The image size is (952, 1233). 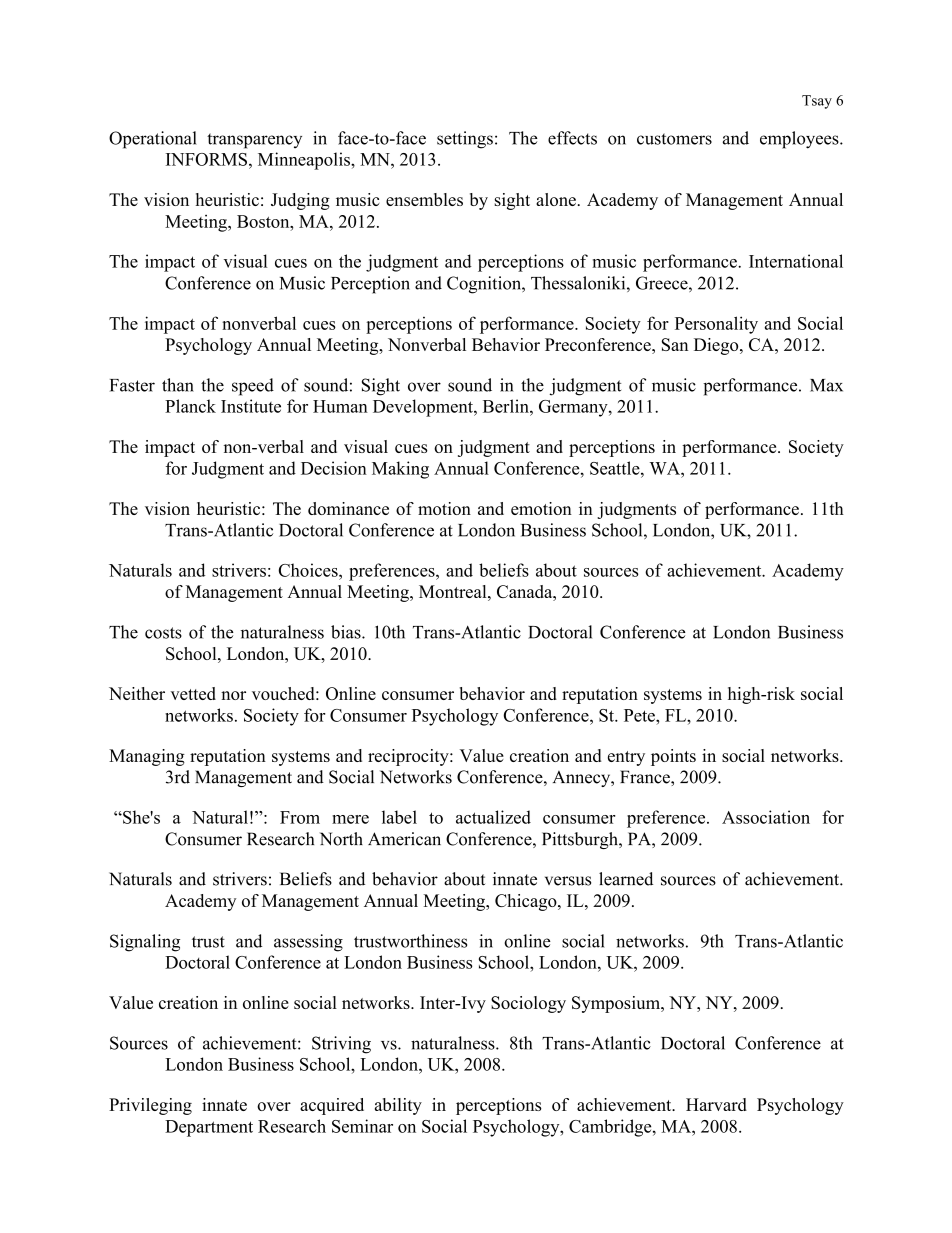 What do you see at coordinates (493, 817) in the screenshot?
I see `actualized` at bounding box center [493, 817].
